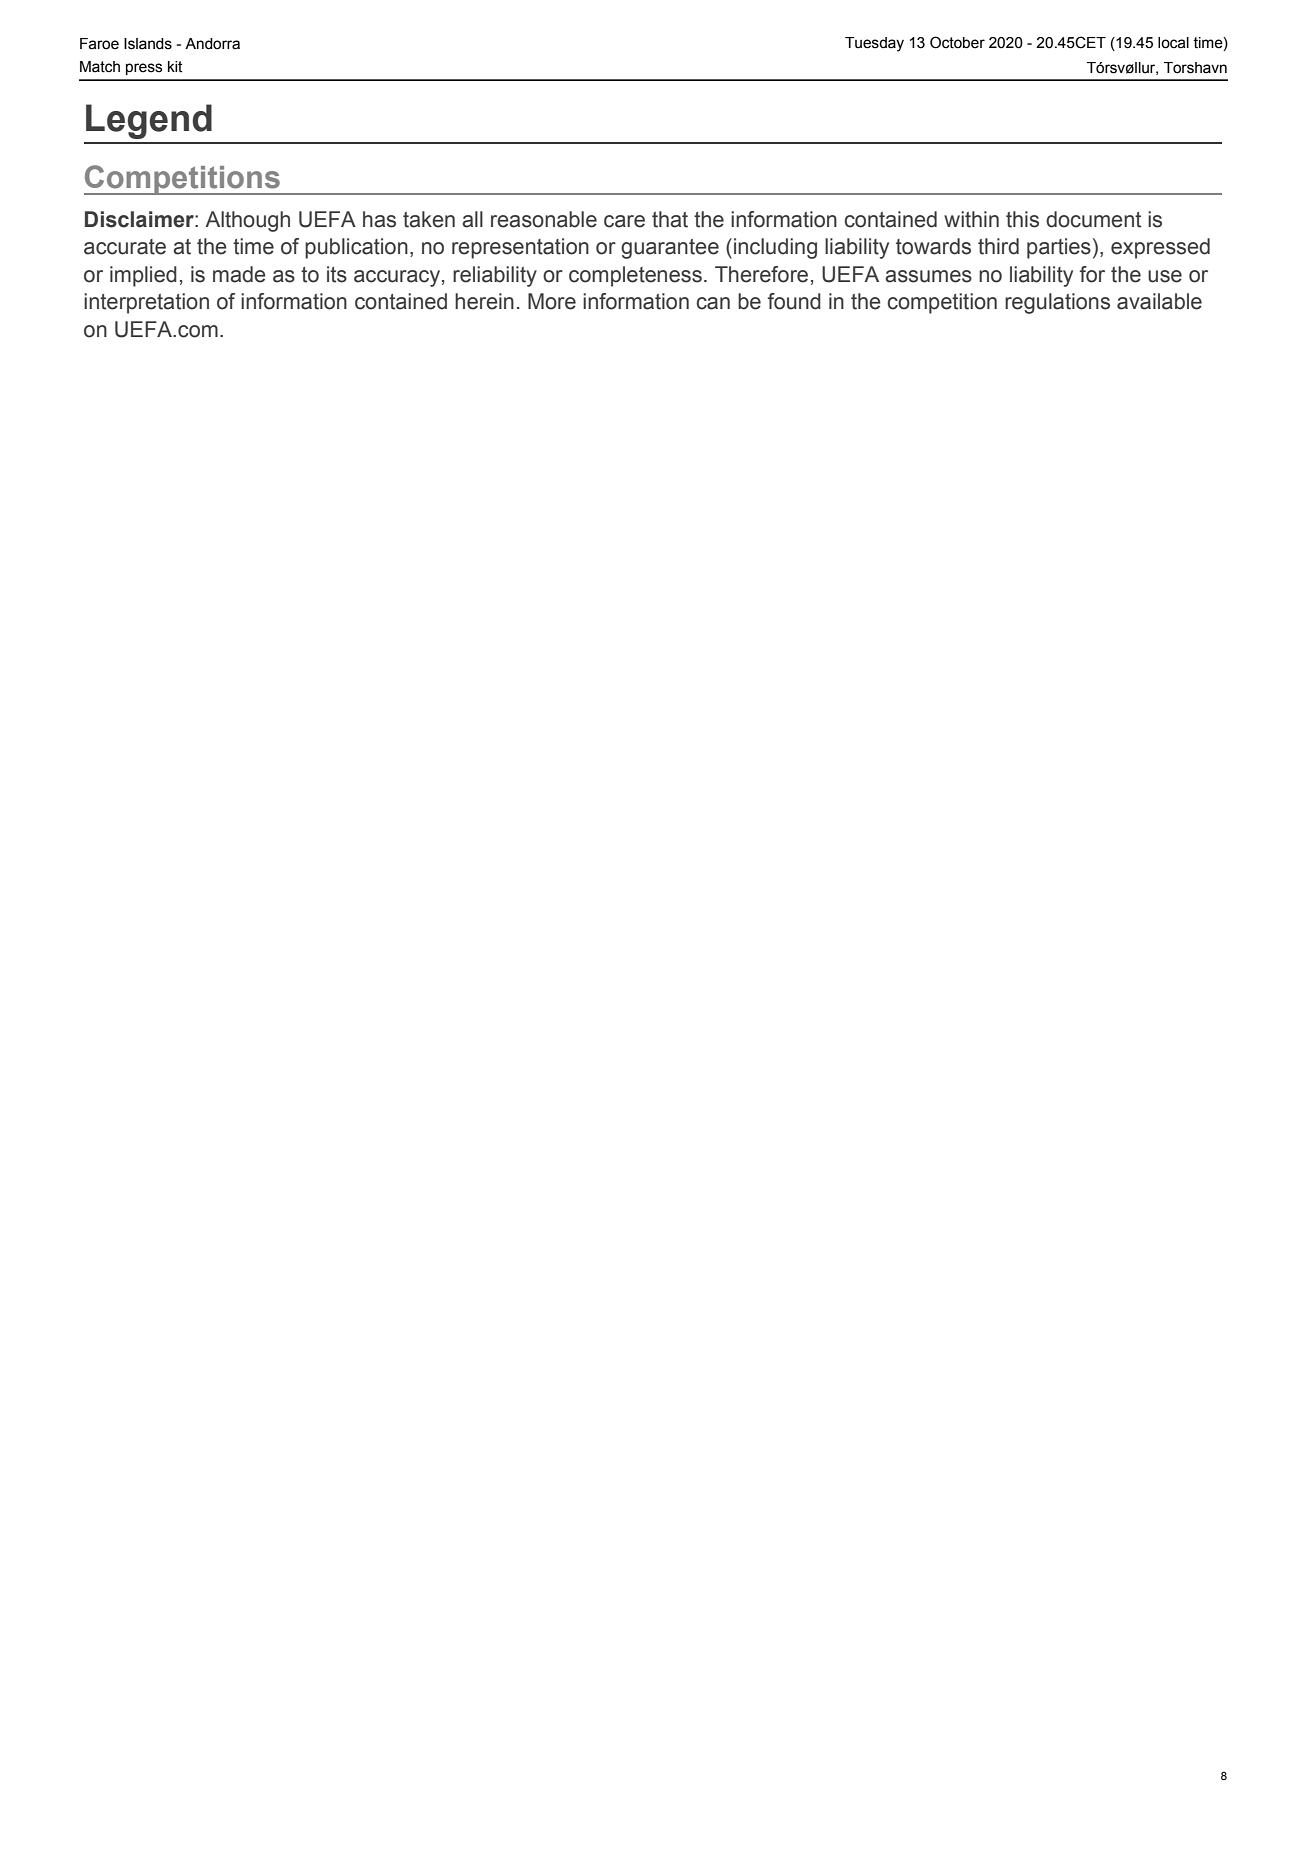 The width and height of the document is (1307, 1850). What do you see at coordinates (552, 301) in the document?
I see `More` at bounding box center [552, 301].
